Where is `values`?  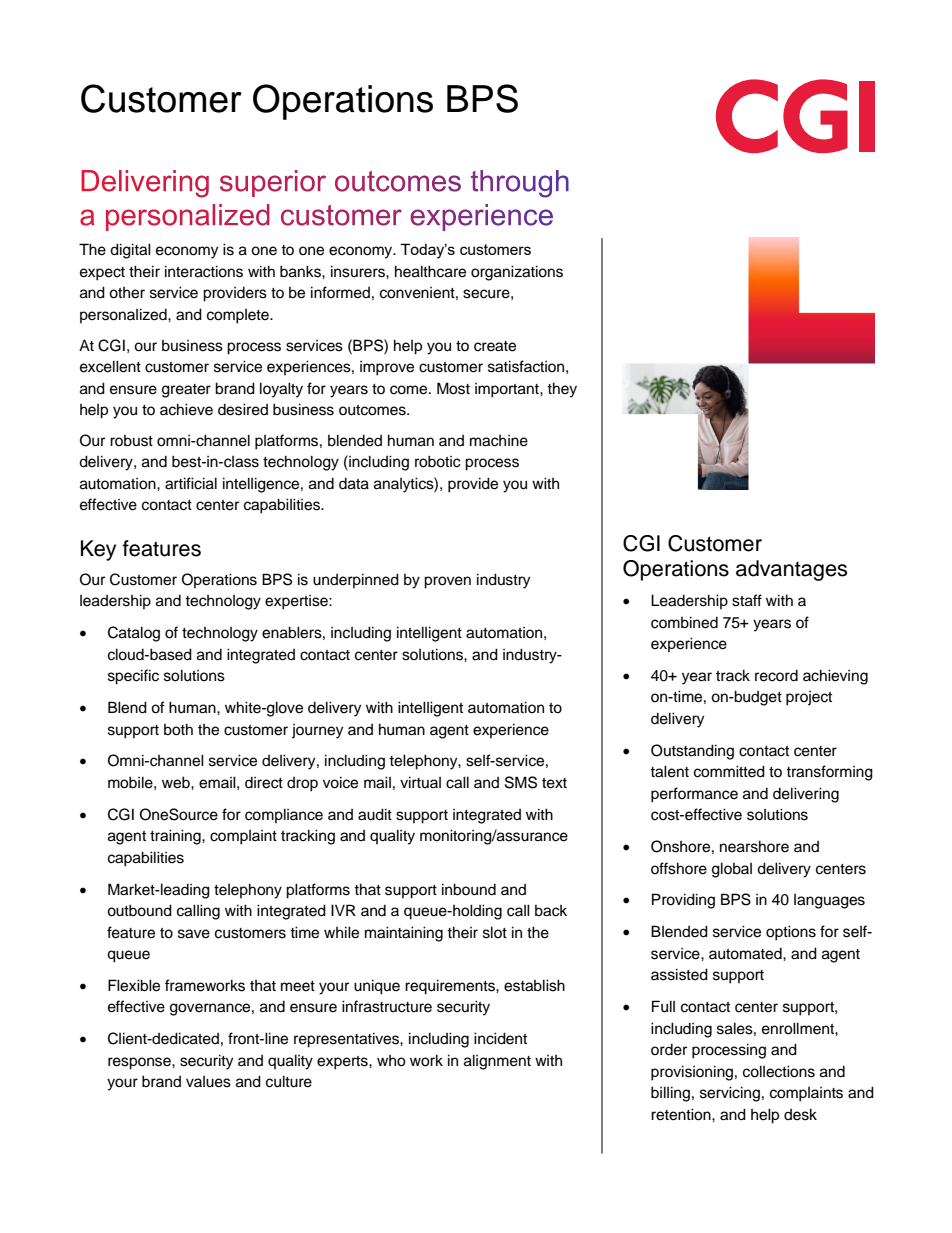
values is located at coordinates (208, 1082).
